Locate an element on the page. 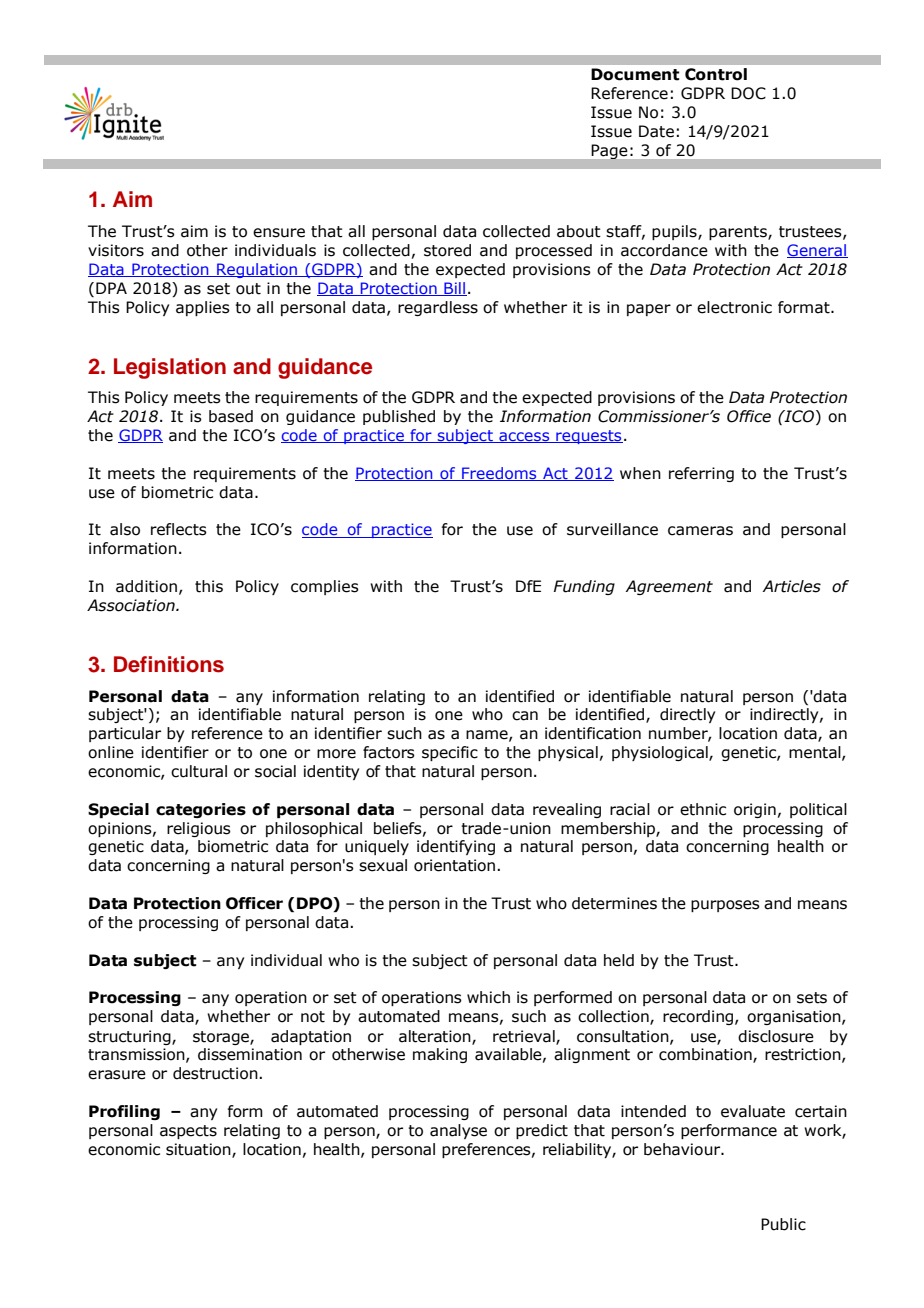 The height and width of the image is (1308, 924). Page is located at coordinates (609, 151).
